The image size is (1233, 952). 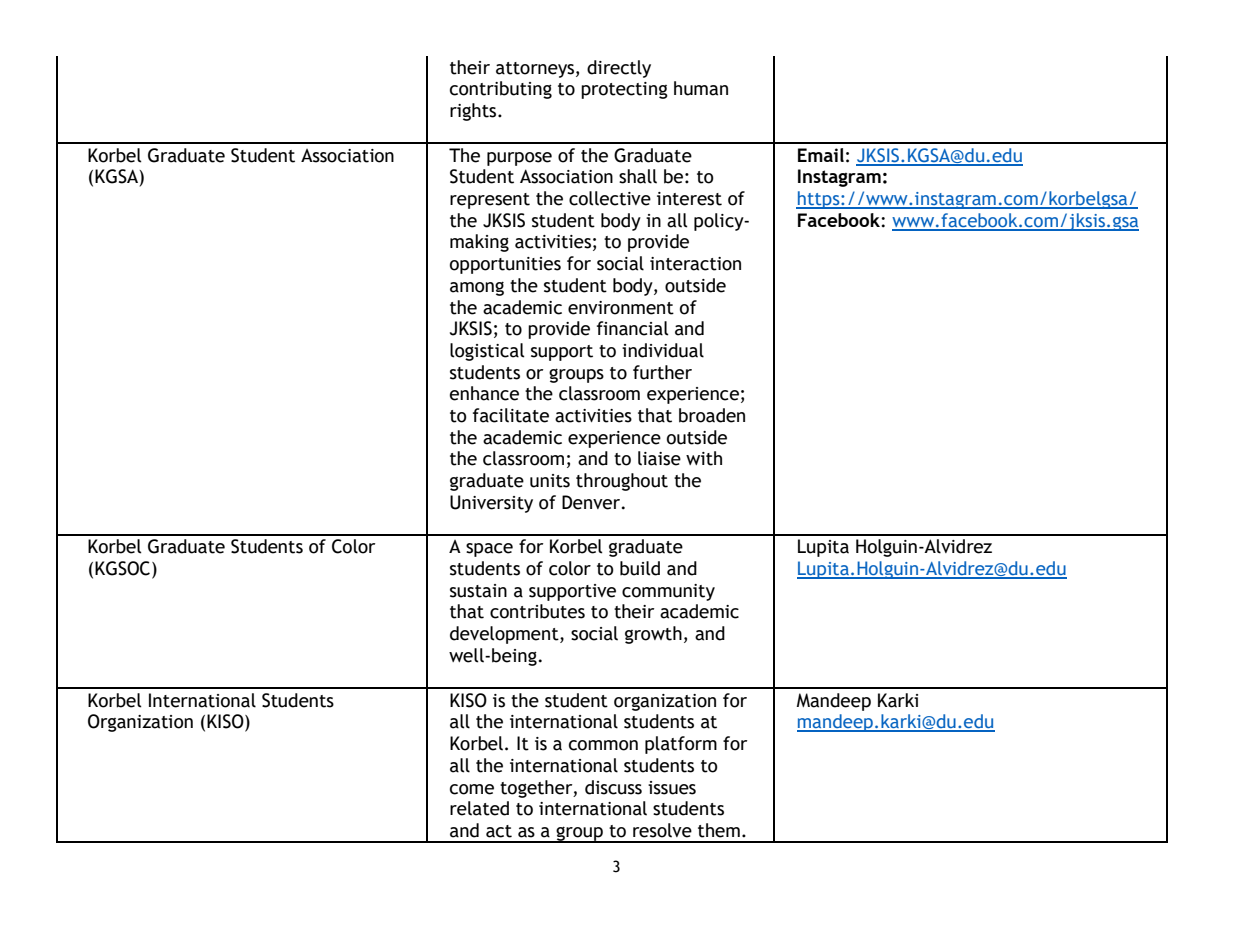 What do you see at coordinates (719, 830) in the document?
I see `them` at bounding box center [719, 830].
